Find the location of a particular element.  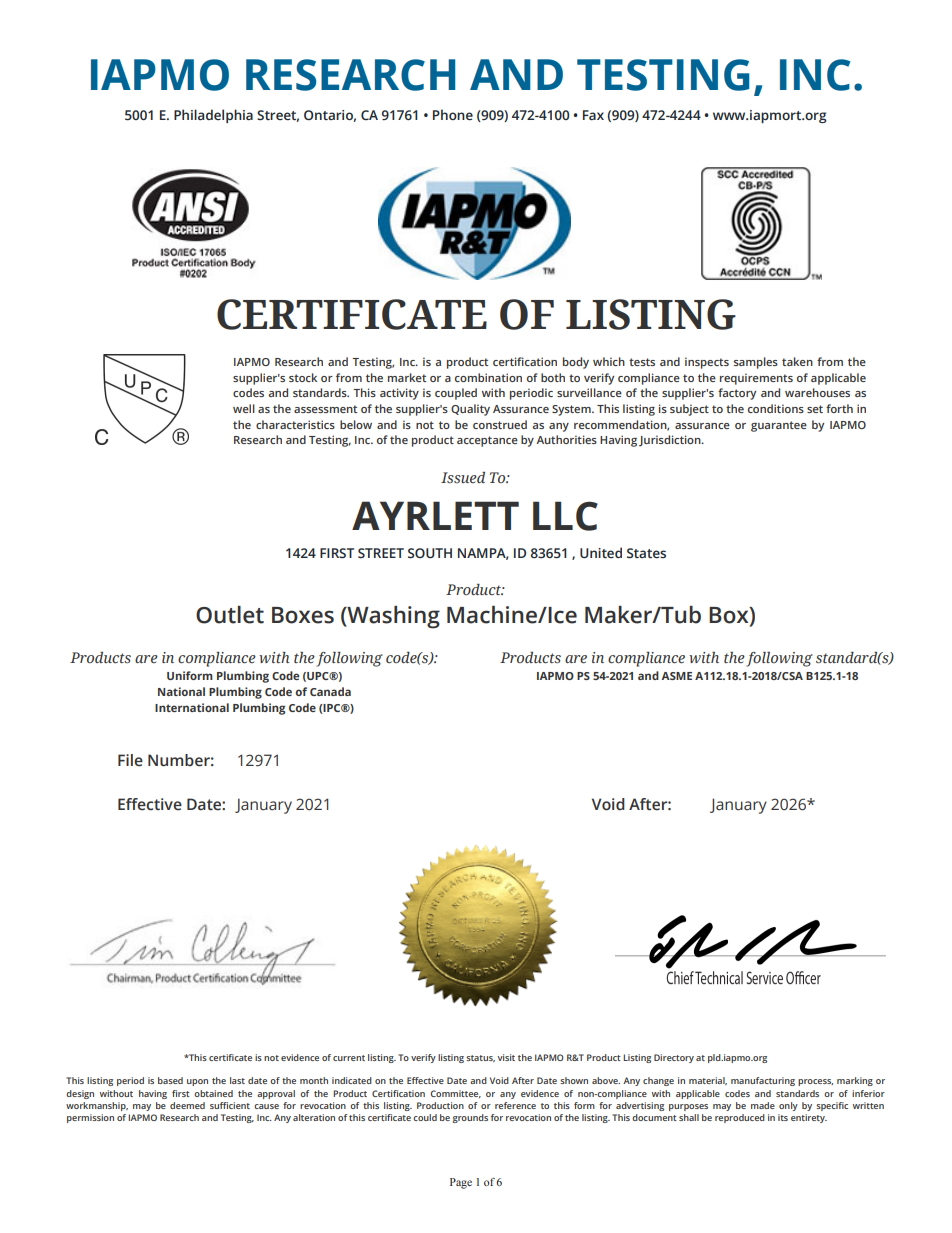

grounds is located at coordinates (470, 1118).
